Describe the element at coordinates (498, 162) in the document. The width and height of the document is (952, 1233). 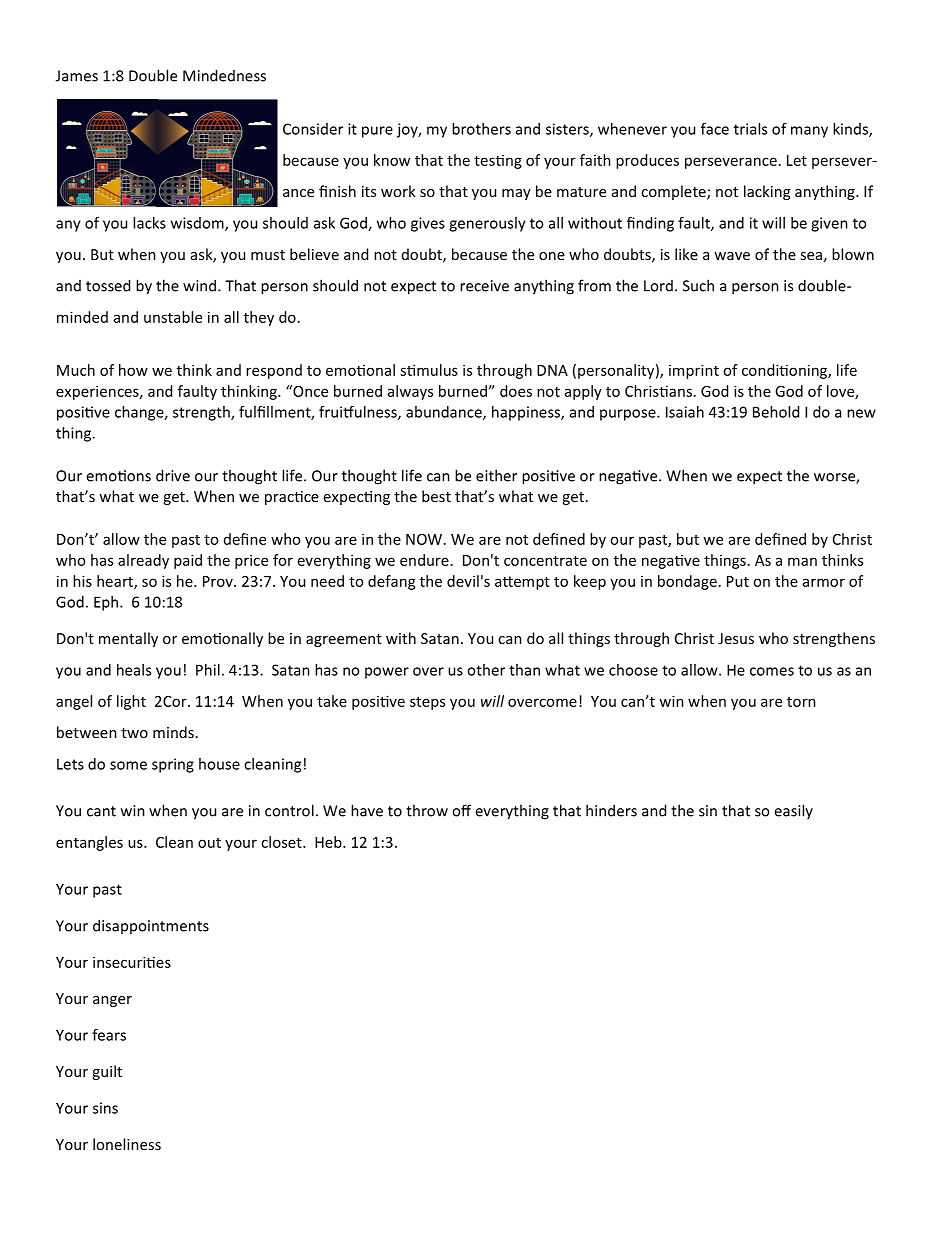
I see `testing` at that location.
